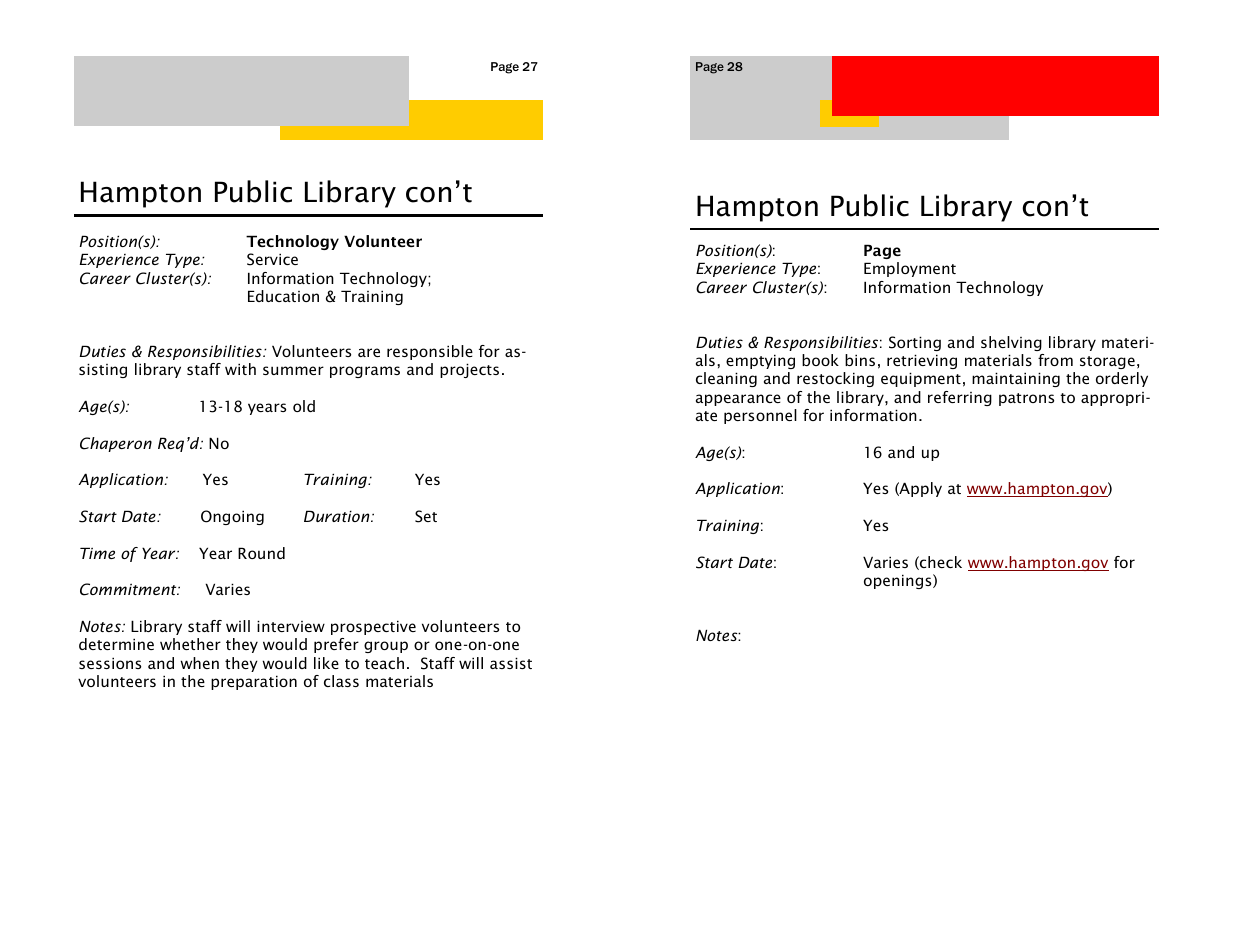  I want to click on assist, so click(511, 663).
